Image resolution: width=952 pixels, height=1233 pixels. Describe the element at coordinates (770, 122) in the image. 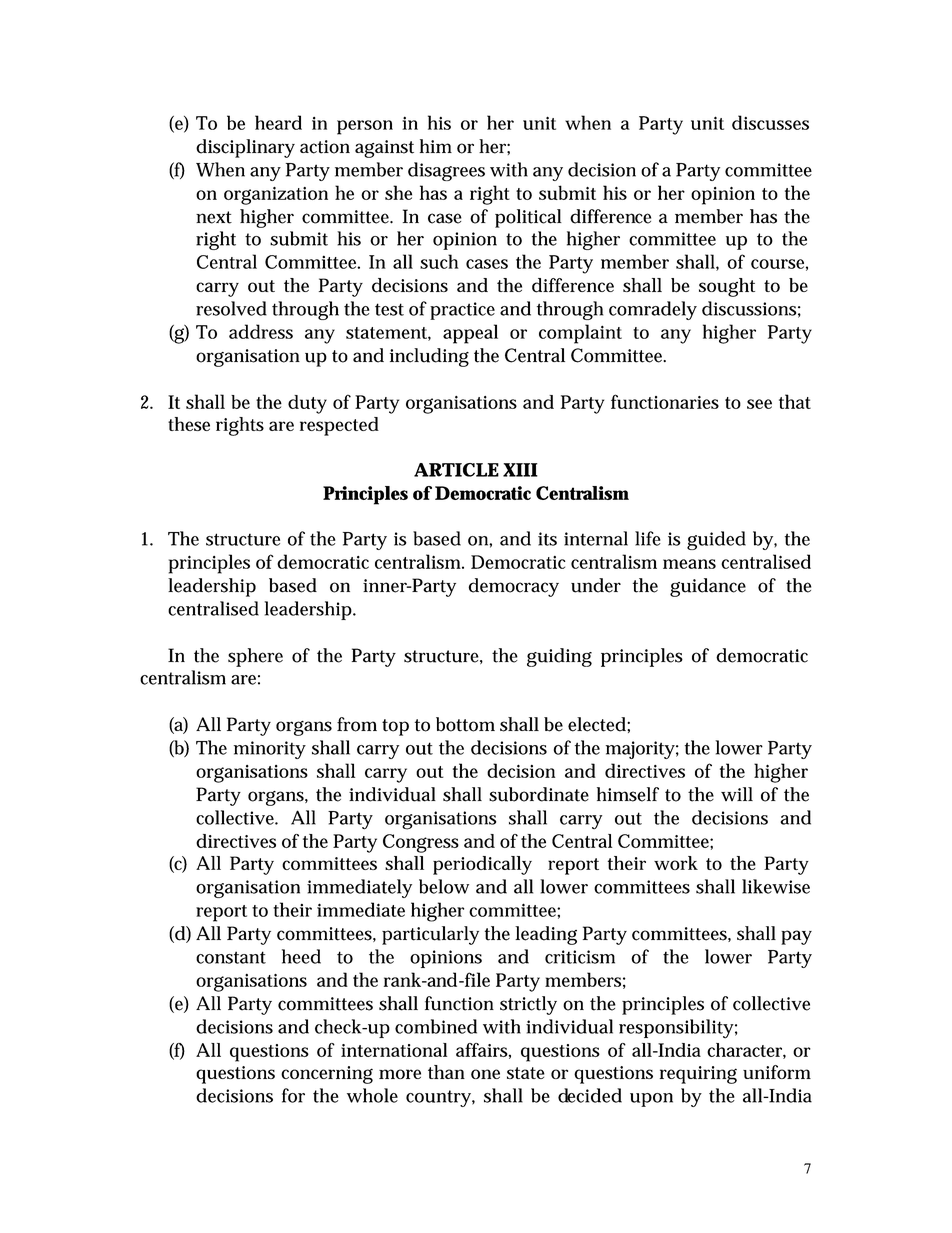

I see `discusses` at that location.
